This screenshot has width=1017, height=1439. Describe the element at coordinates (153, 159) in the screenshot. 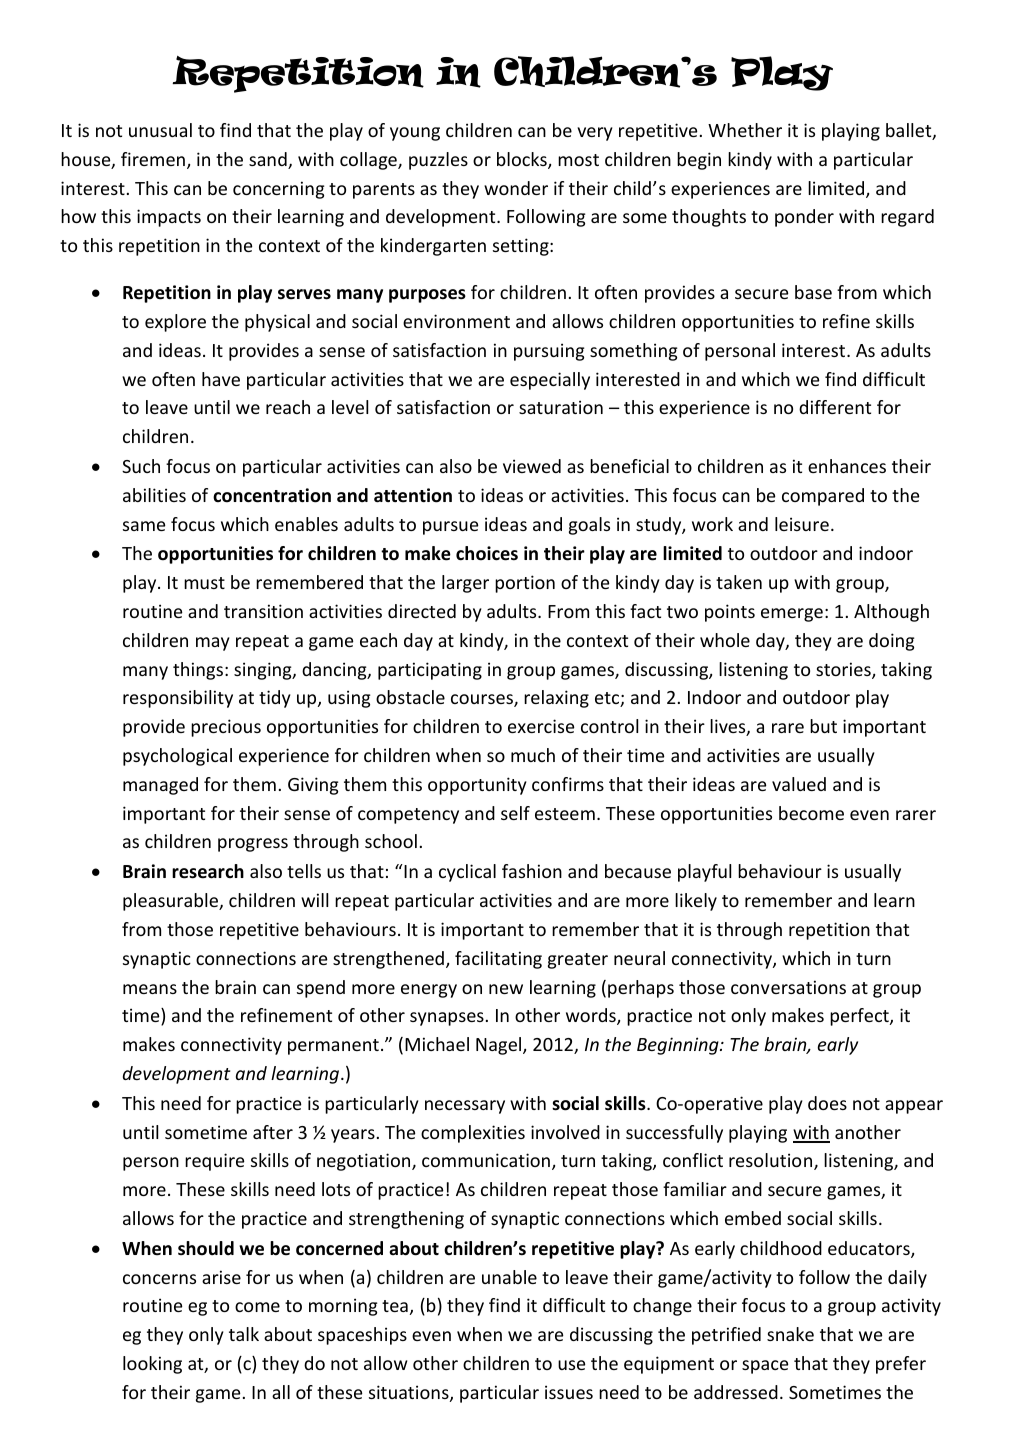

I see `firemen` at that location.
